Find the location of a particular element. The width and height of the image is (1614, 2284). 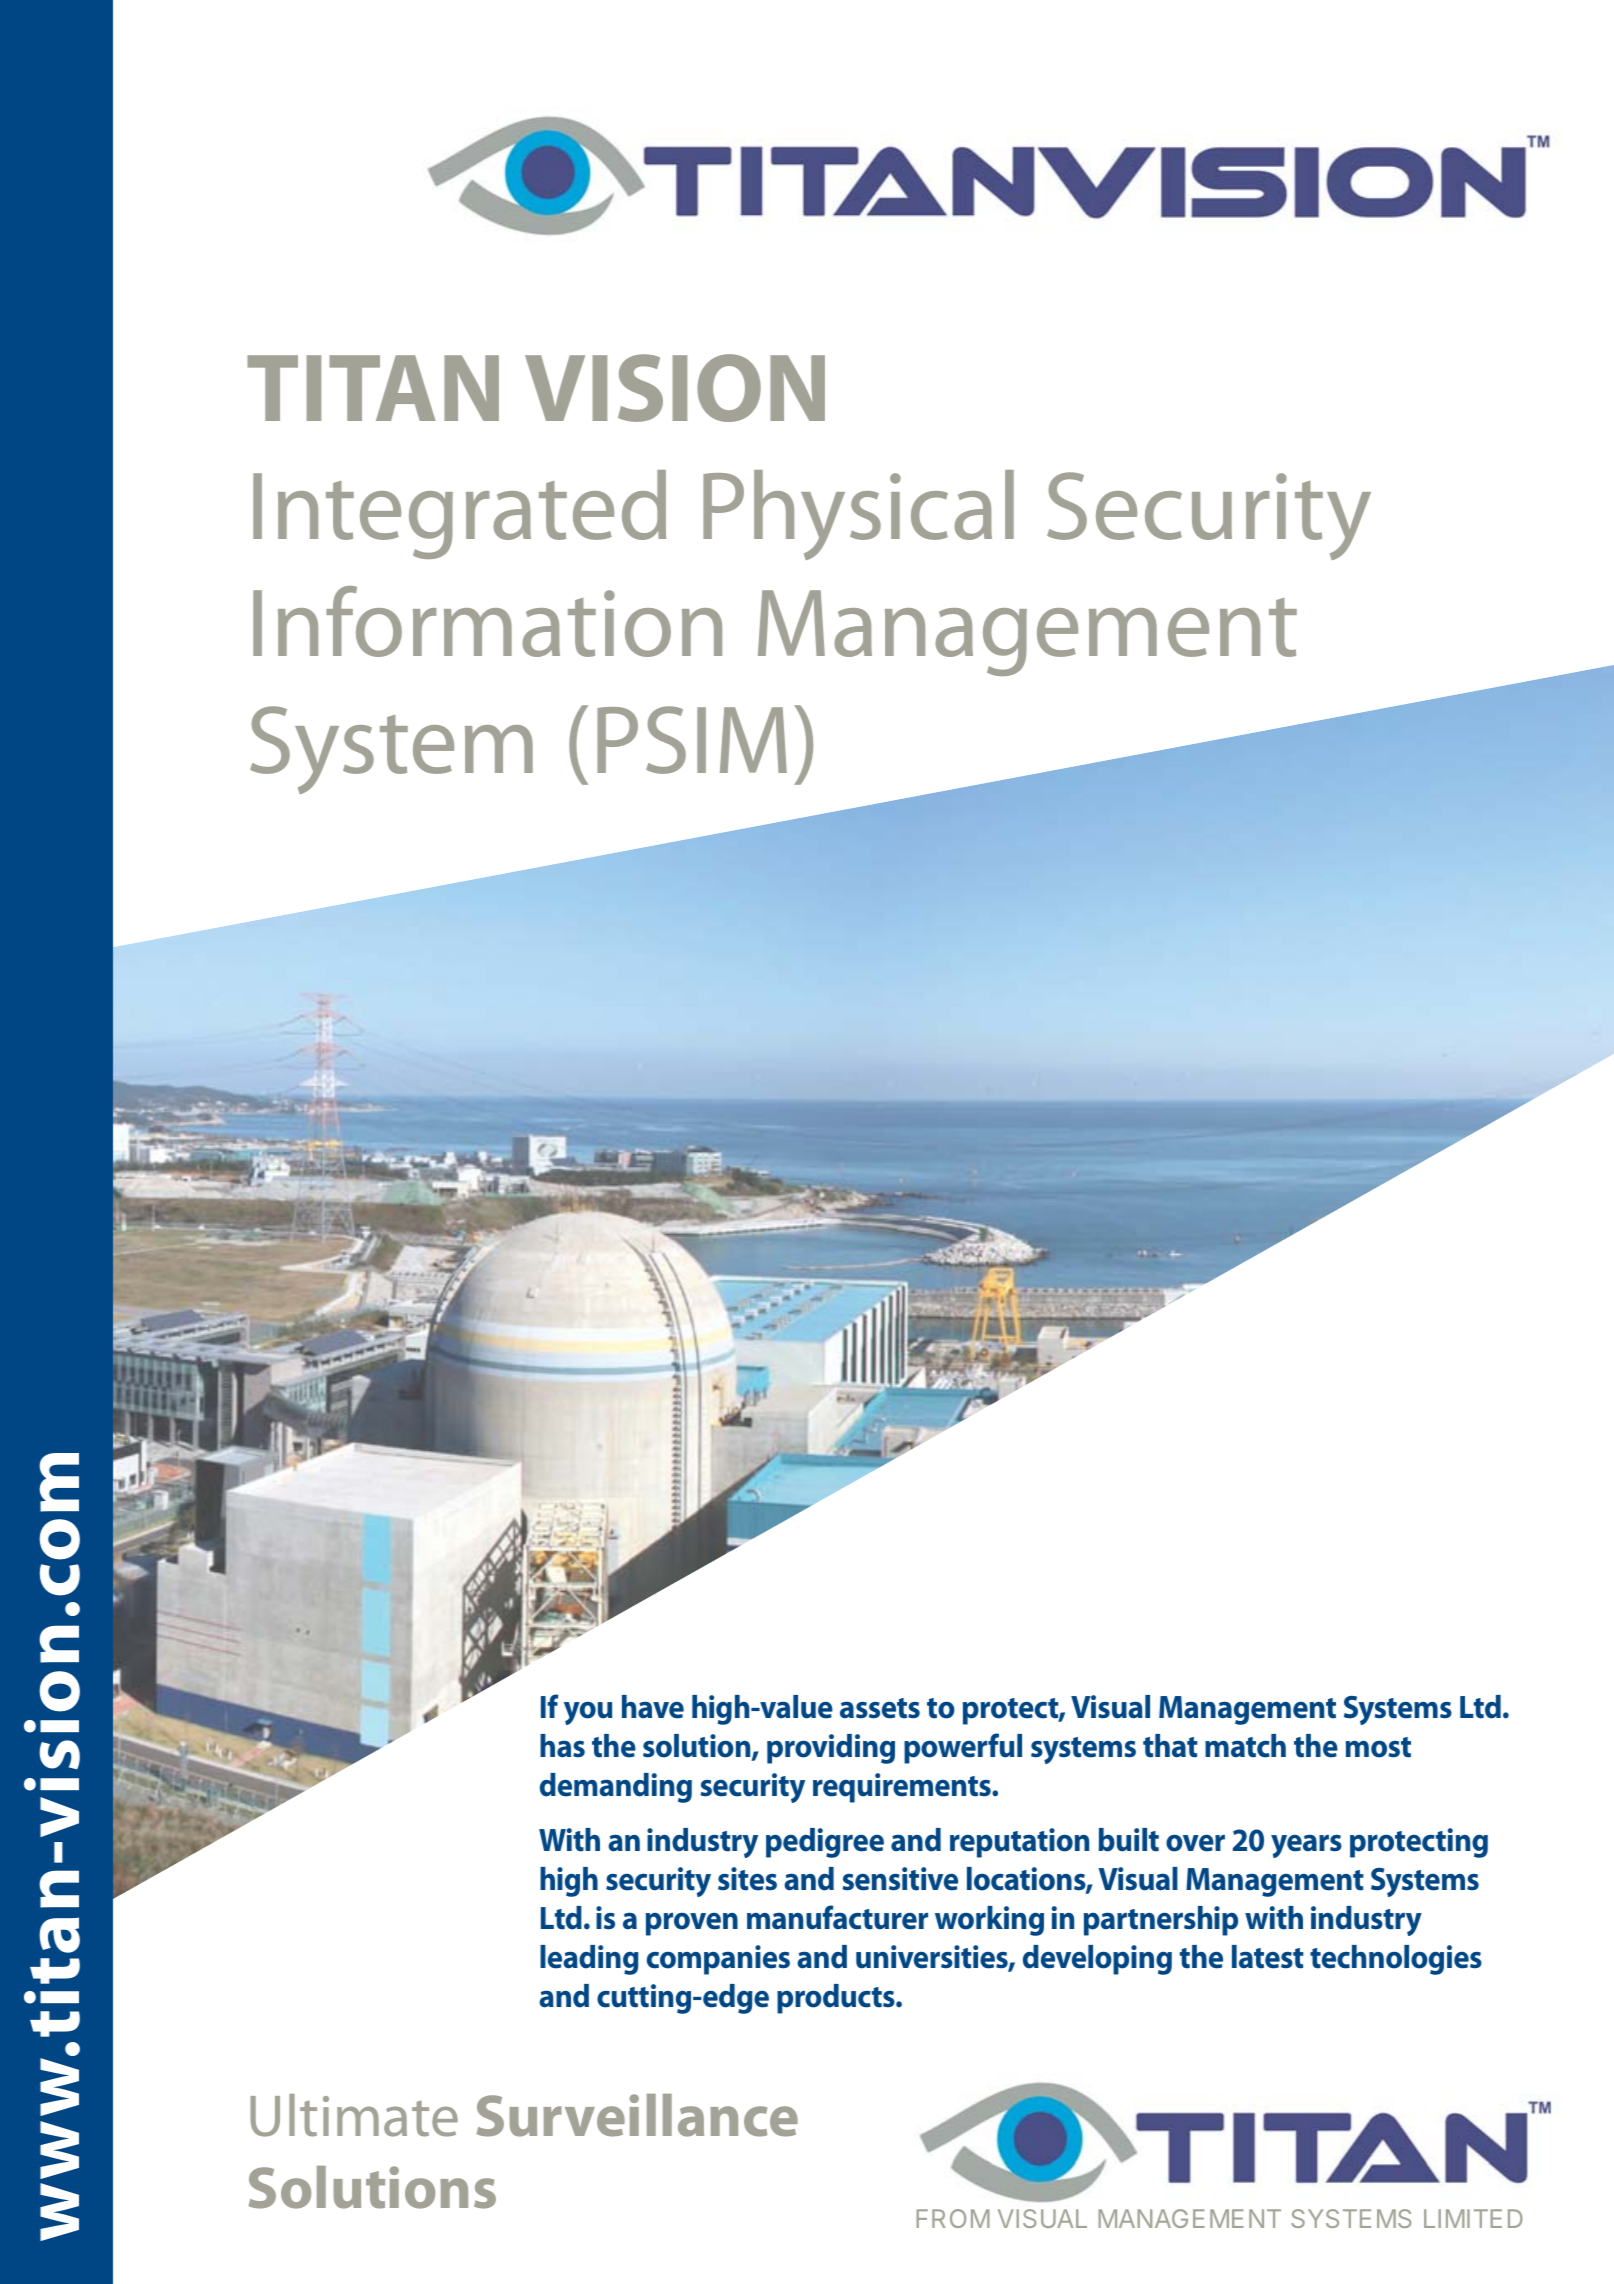

Integrated is located at coordinates (459, 514).
